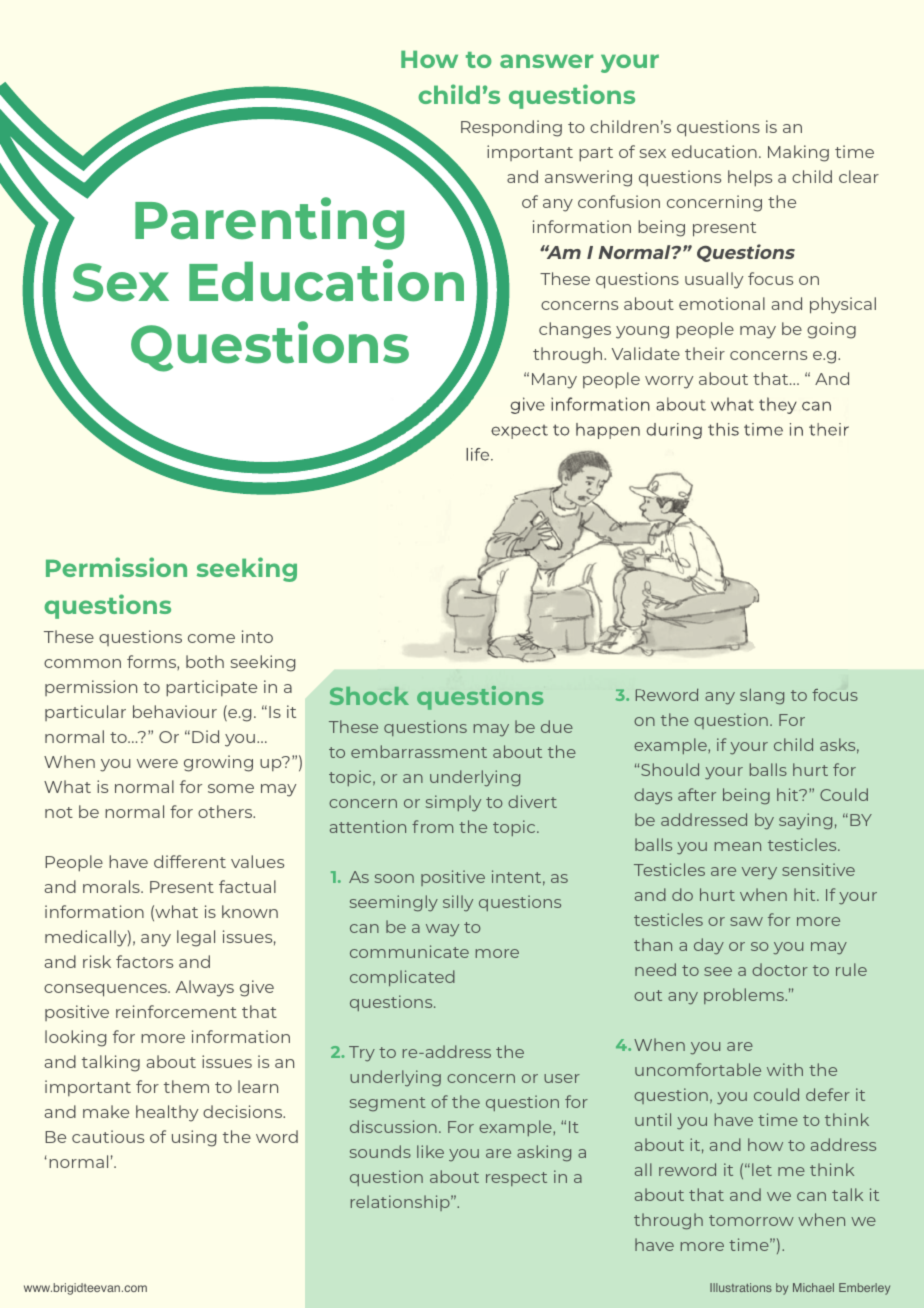  What do you see at coordinates (175, 711) in the page?
I see `behaviour` at bounding box center [175, 711].
